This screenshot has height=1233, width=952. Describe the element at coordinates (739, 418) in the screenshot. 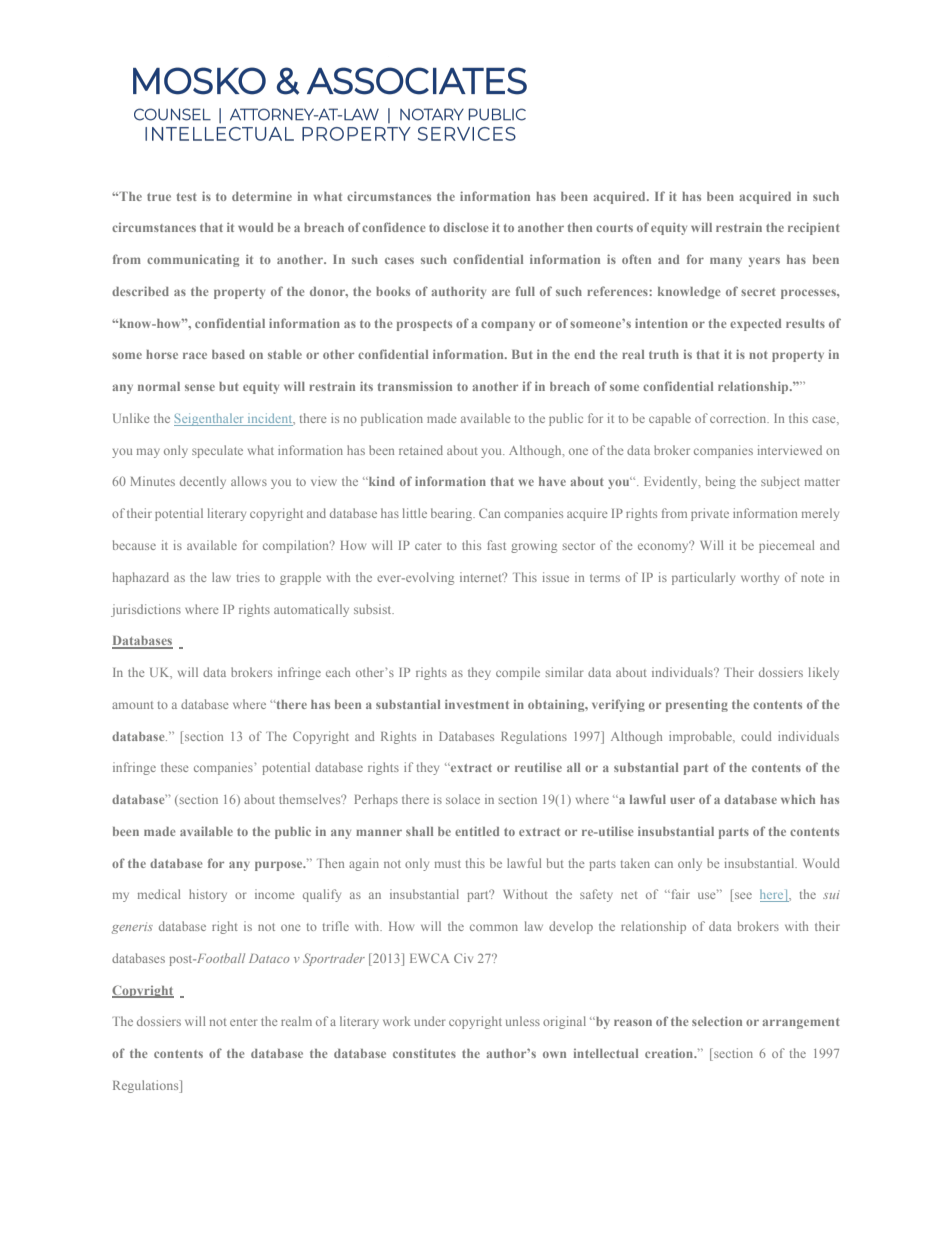

I see `correction` at that location.
